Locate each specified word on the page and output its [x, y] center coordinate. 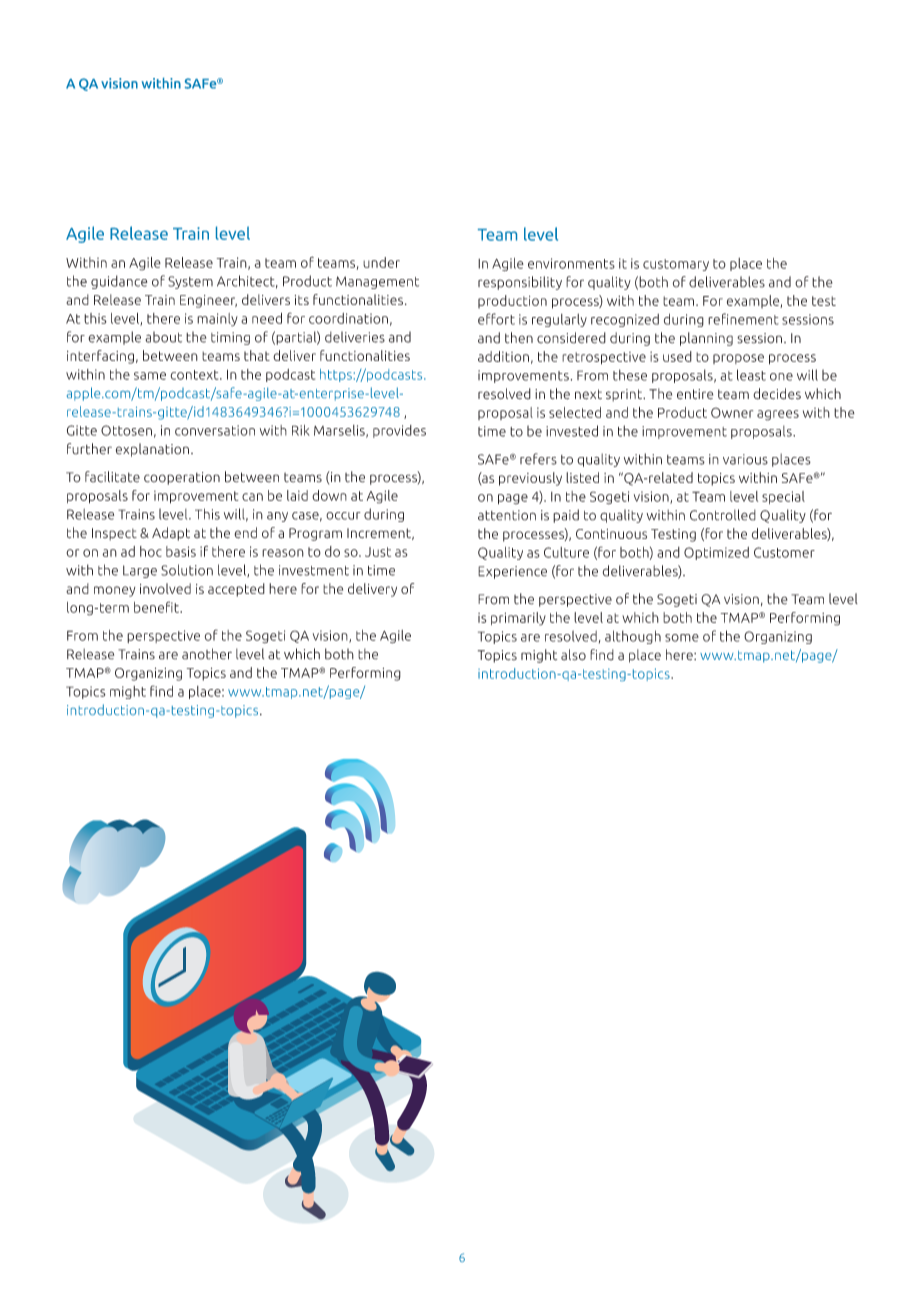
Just [378, 552]
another [207, 654]
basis [181, 551]
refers [538, 459]
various [745, 459]
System [190, 282]
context [196, 375]
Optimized [716, 553]
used [677, 356]
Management [377, 282]
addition [503, 356]
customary [676, 265]
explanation [152, 450]
